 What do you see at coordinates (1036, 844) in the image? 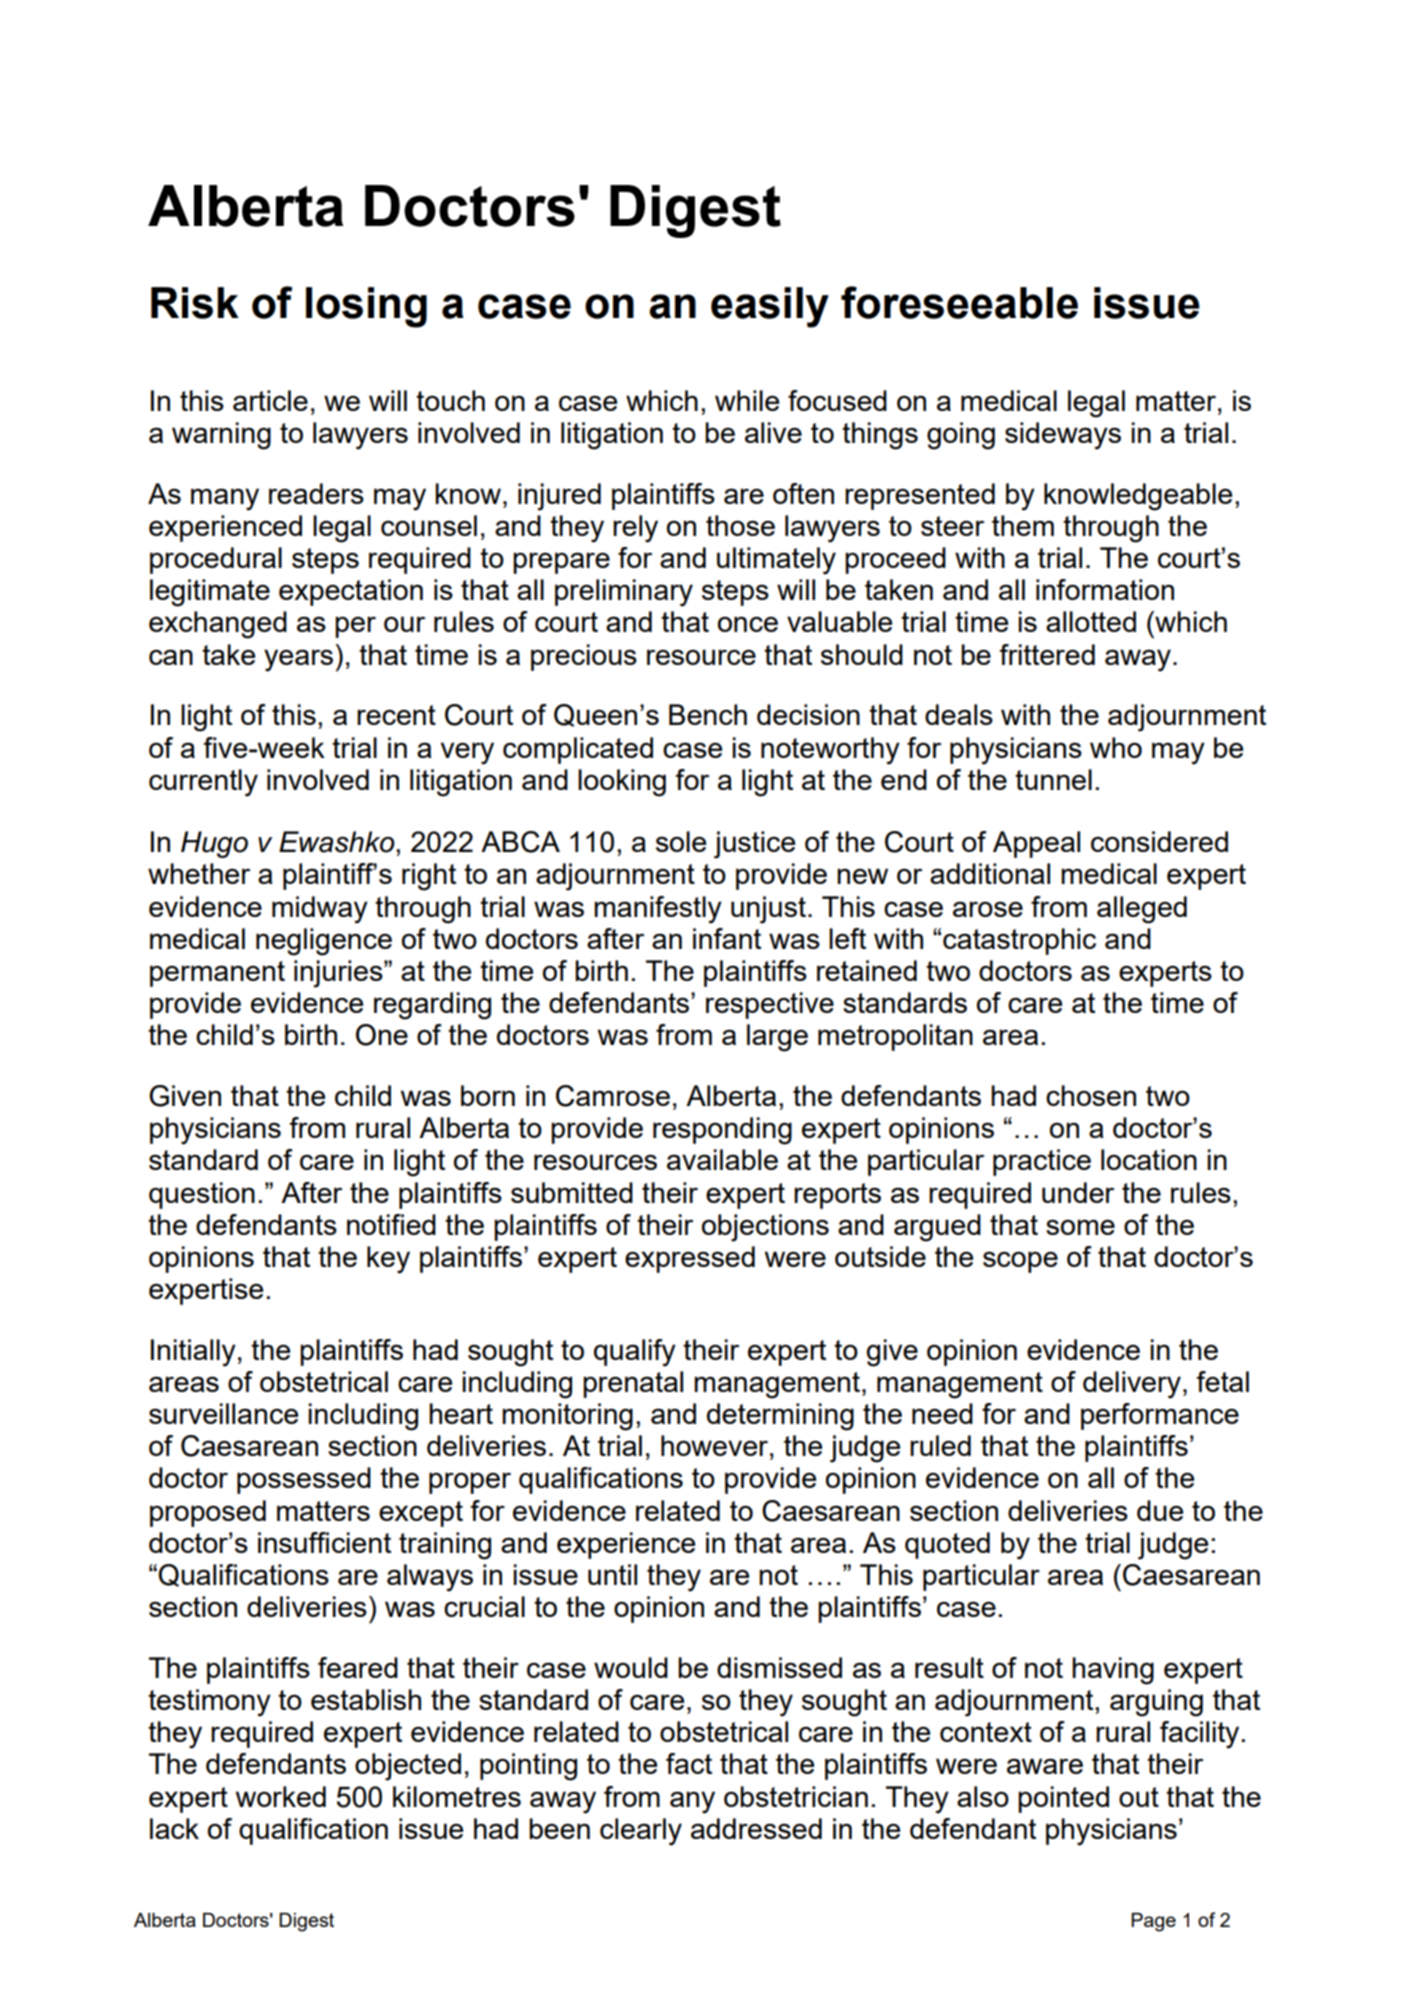
I see `Appeal` at bounding box center [1036, 844].
